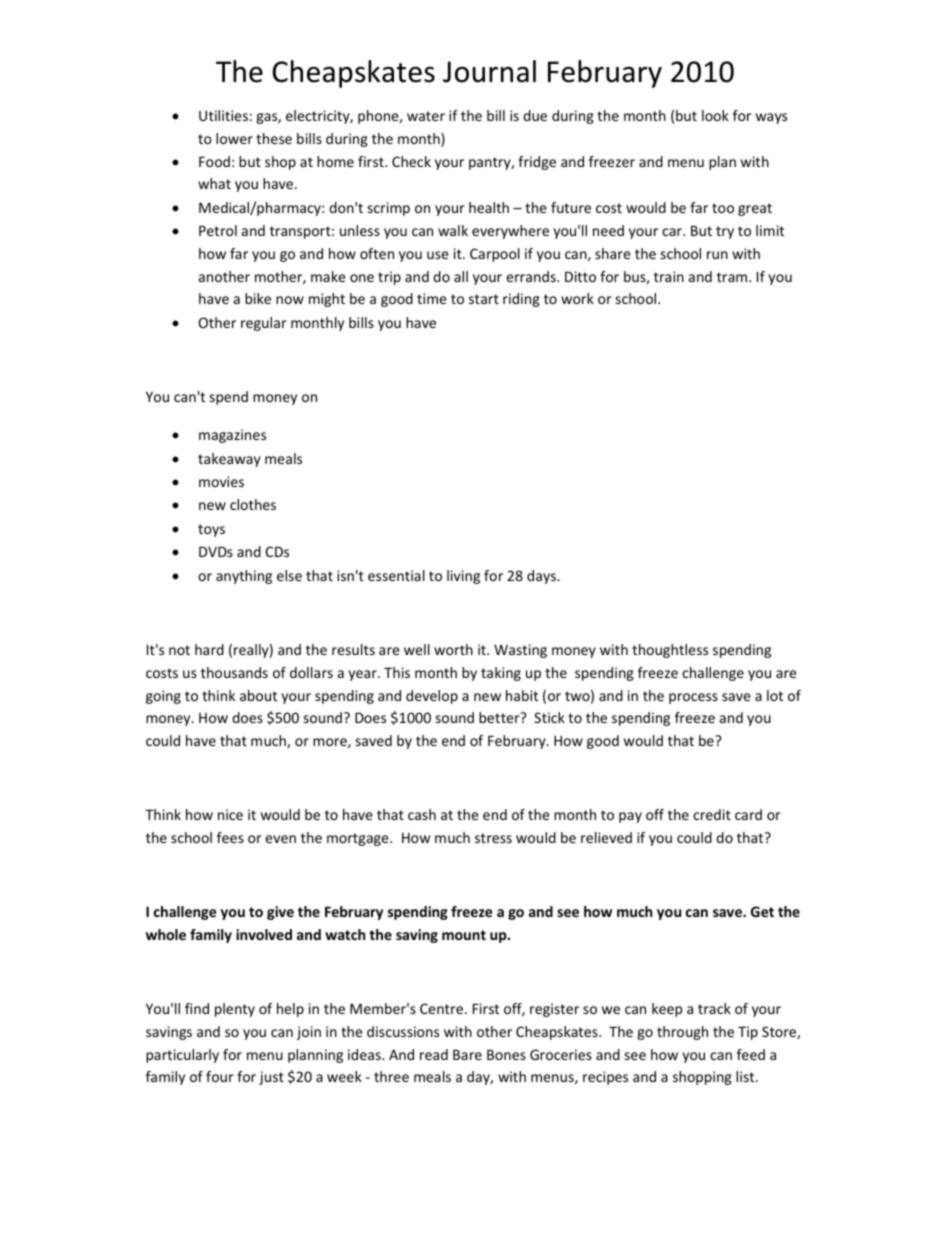  Describe the element at coordinates (489, 71) in the page. I see `Journal` at that location.
